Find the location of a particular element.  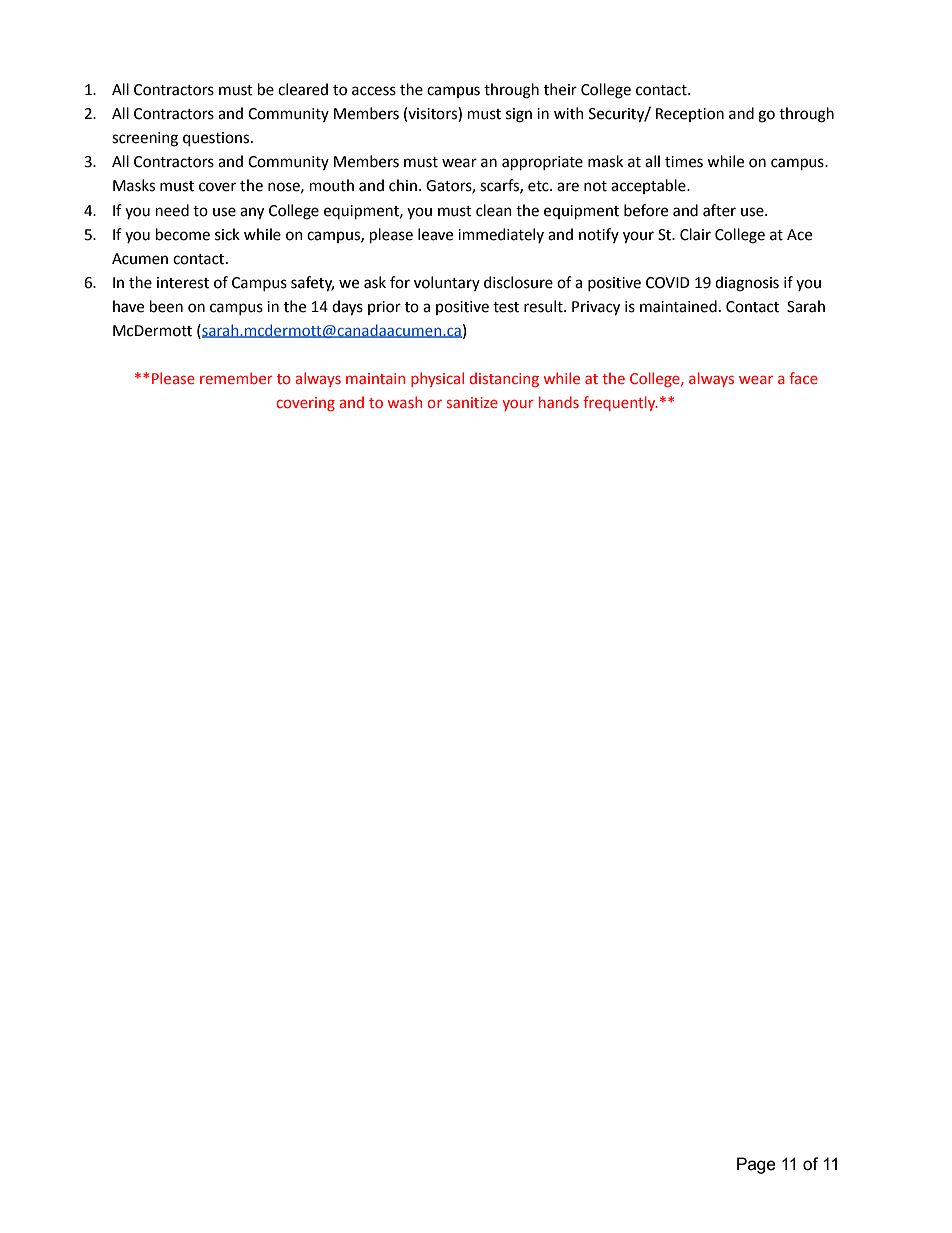

frequently is located at coordinates (620, 403).
